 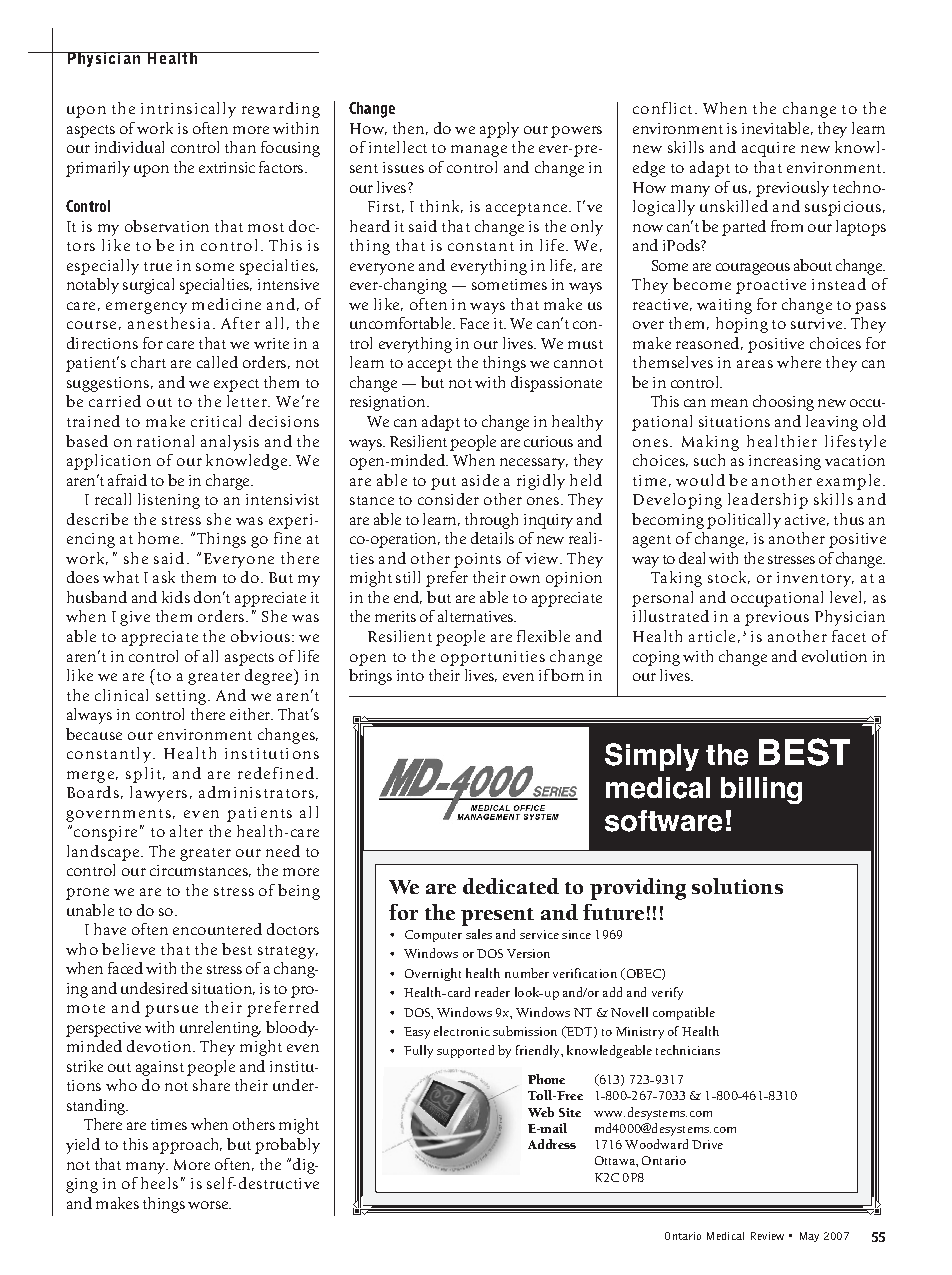 I want to click on intrinsically, so click(x=188, y=110).
